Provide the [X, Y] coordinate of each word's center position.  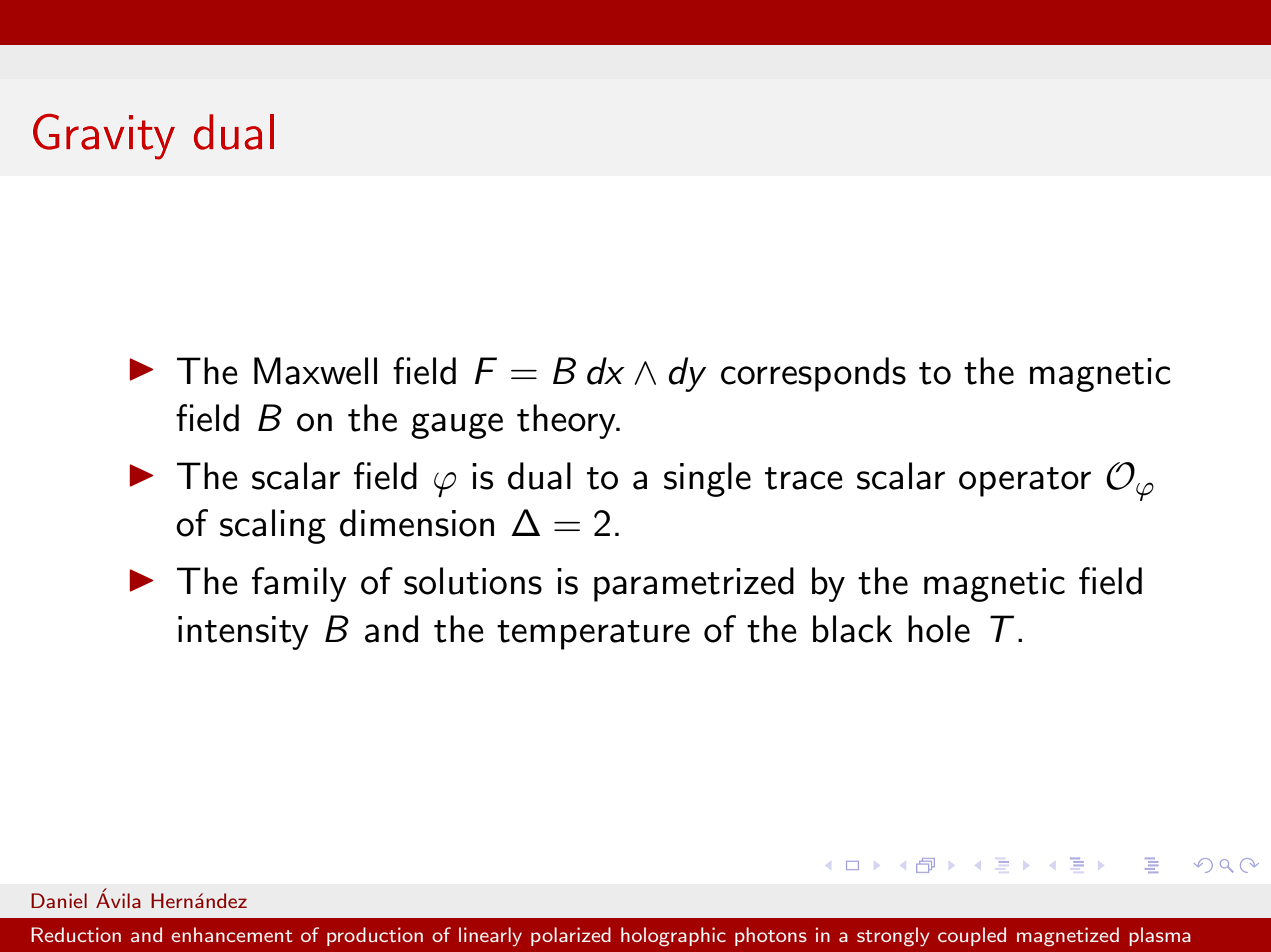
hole [939, 629]
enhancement [231, 934]
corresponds [813, 374]
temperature [593, 635]
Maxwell [315, 371]
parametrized [694, 584]
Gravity [104, 137]
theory [567, 421]
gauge [457, 426]
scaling [273, 526]
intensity [243, 633]
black [852, 629]
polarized [571, 936]
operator [1025, 482]
